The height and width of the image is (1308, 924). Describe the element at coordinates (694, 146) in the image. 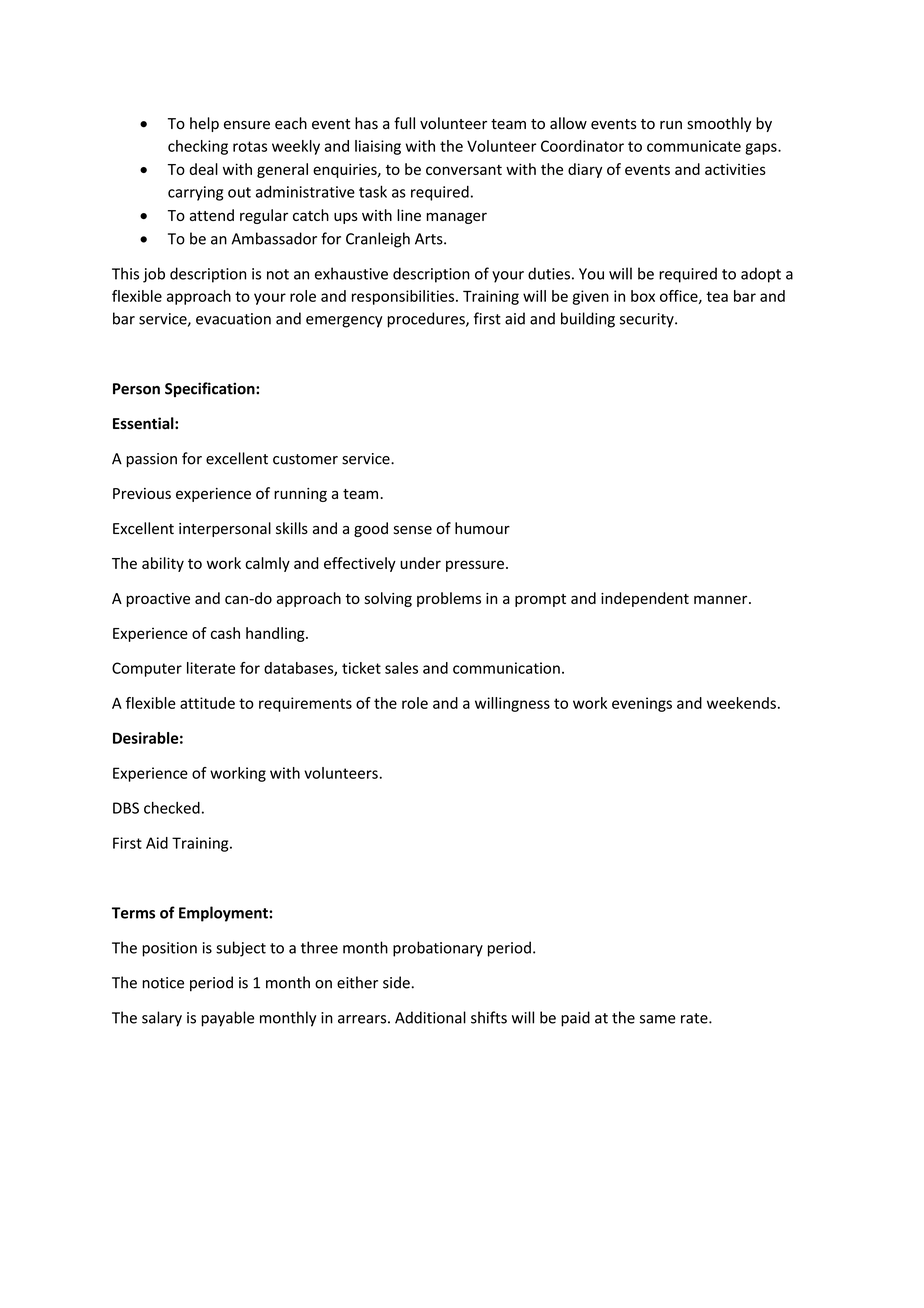

I see `communicate` at that location.
